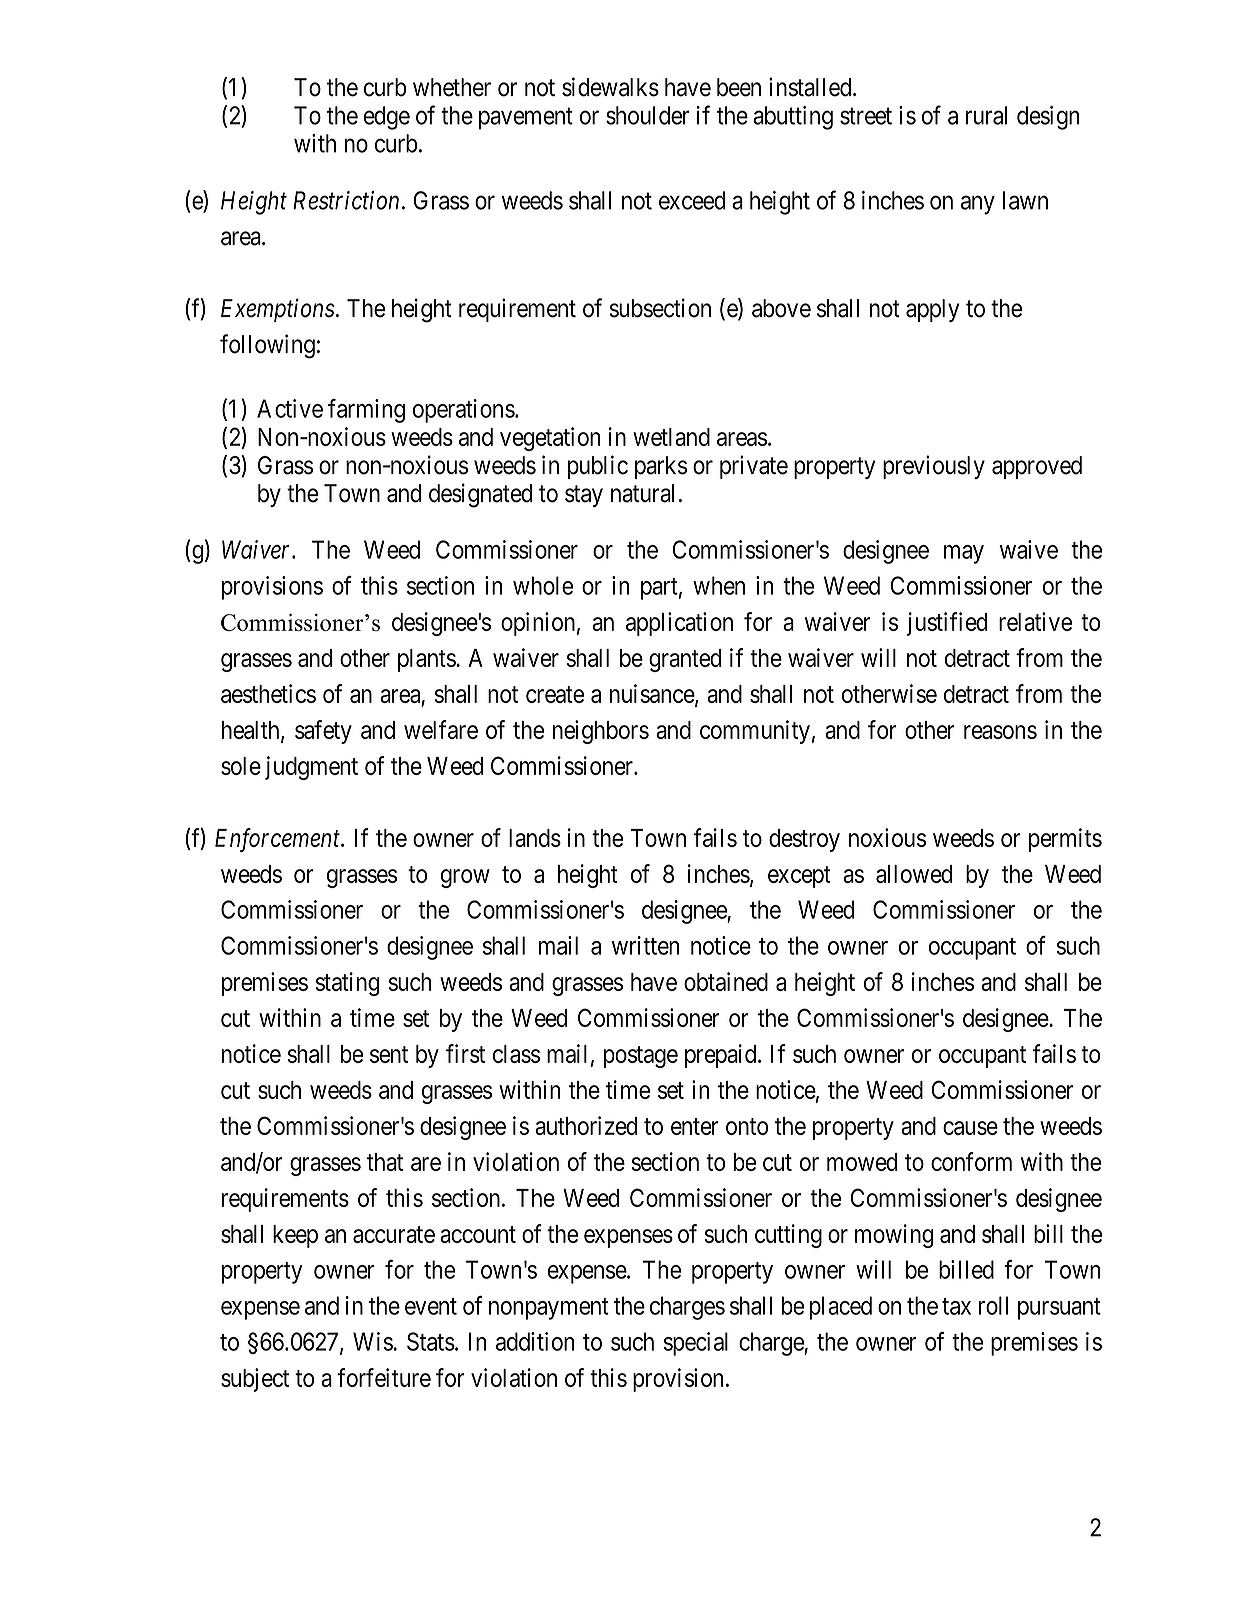 This screenshot has width=1248, height=1615. What do you see at coordinates (648, 115) in the screenshot?
I see `shoulder` at bounding box center [648, 115].
